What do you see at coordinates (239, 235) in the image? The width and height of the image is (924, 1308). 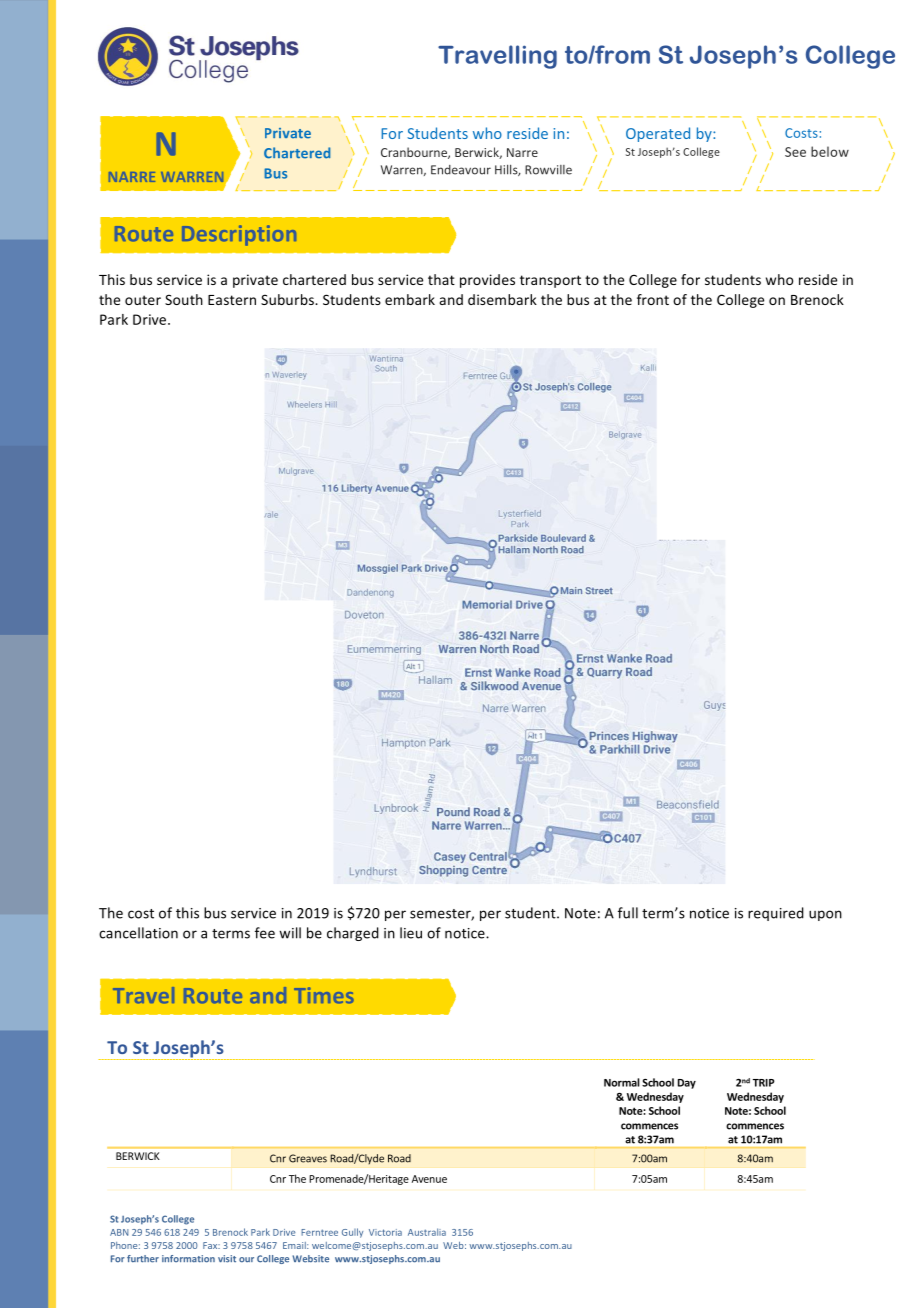 I see `Description` at bounding box center [239, 235].
